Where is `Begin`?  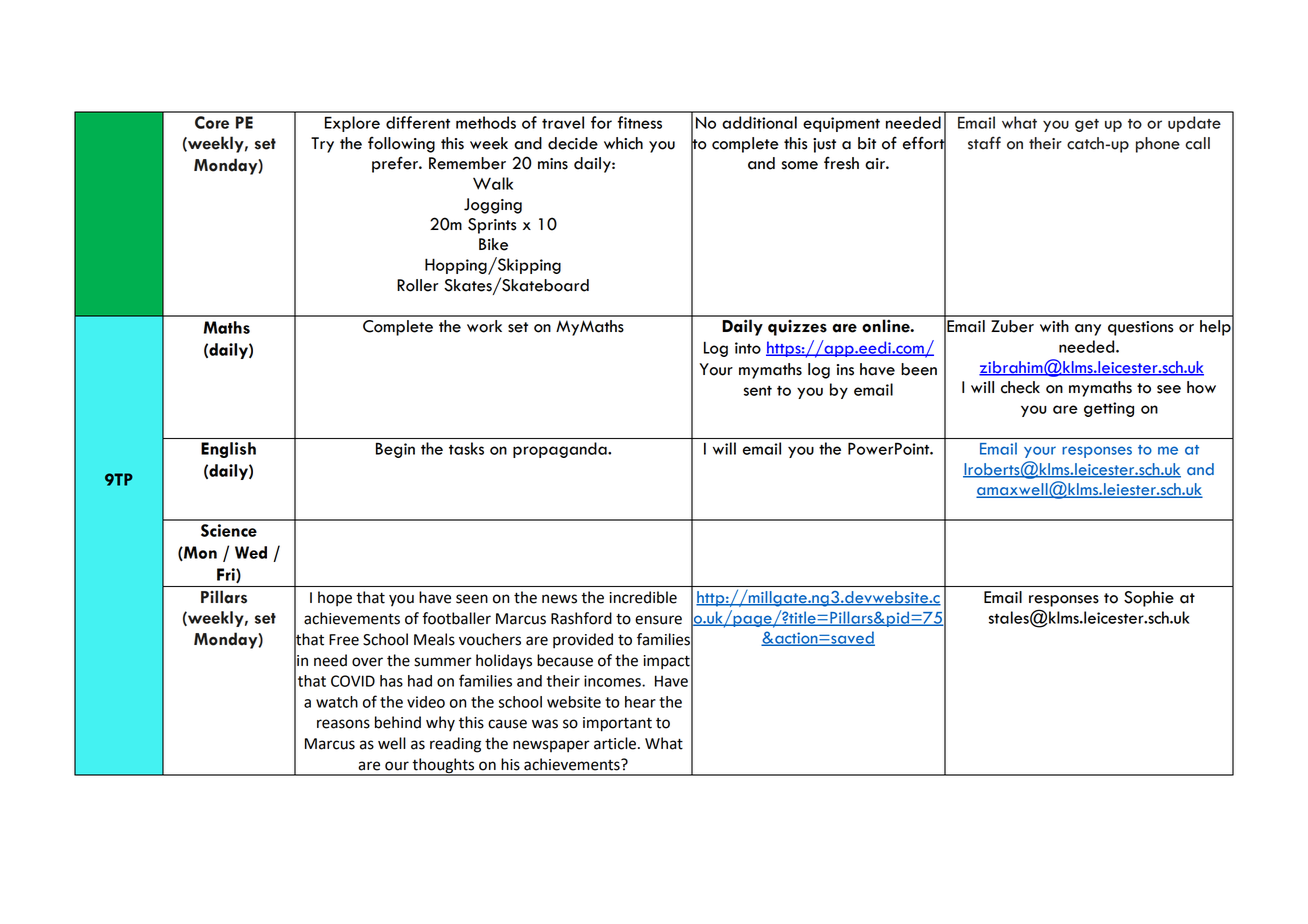 Begin is located at coordinates (395, 450).
